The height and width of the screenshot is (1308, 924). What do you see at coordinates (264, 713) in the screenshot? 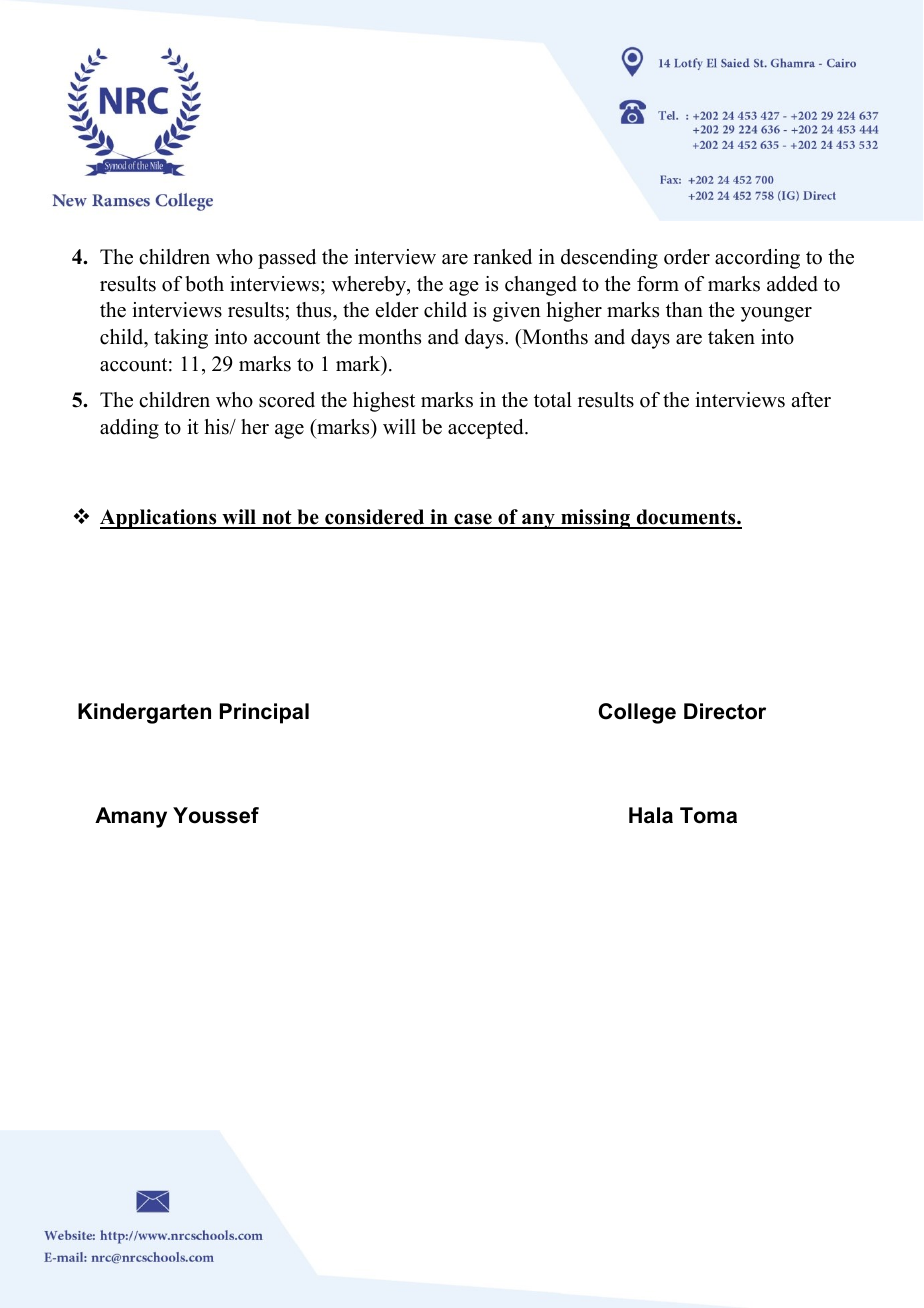
I see `Principal` at bounding box center [264, 713].
